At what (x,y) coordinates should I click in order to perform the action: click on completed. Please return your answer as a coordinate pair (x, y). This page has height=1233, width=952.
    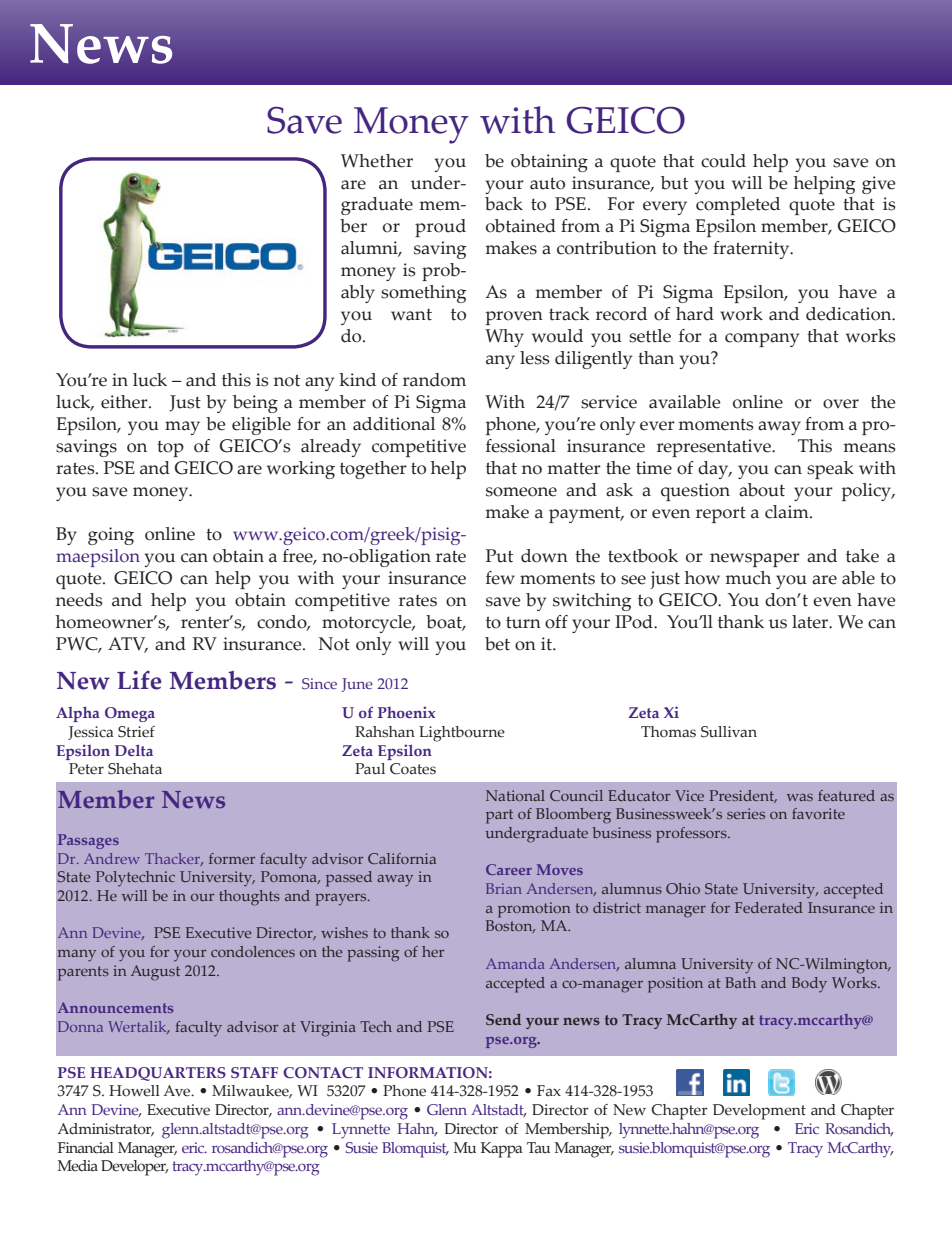
    Looking at the image, I should click on (738, 206).
